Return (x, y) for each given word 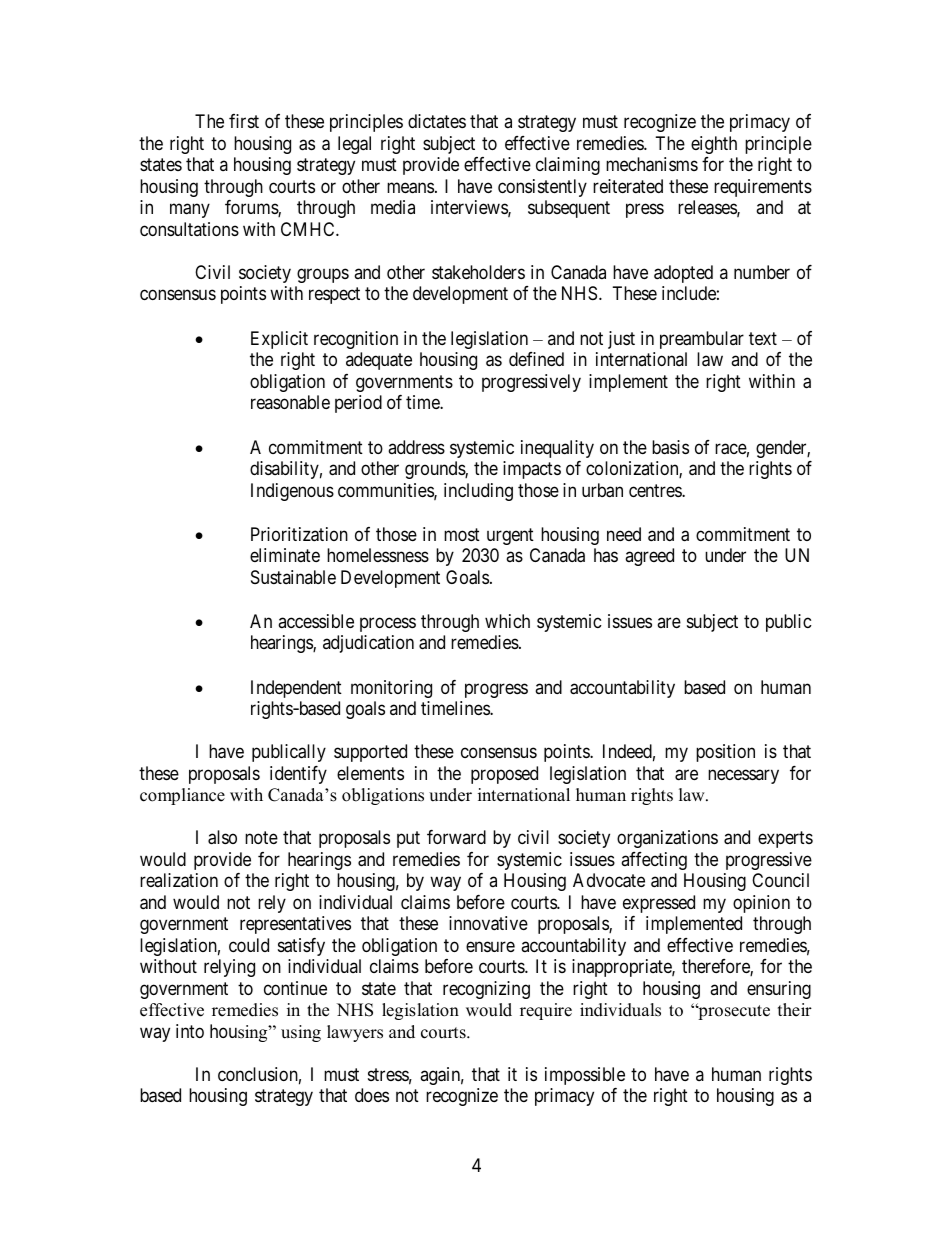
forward (456, 837)
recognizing (486, 990)
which (507, 621)
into (190, 1031)
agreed (649, 557)
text (763, 338)
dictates (437, 121)
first (244, 121)
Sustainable (293, 577)
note (261, 837)
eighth (714, 145)
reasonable (290, 402)
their (795, 1010)
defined (536, 359)
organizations (667, 839)
